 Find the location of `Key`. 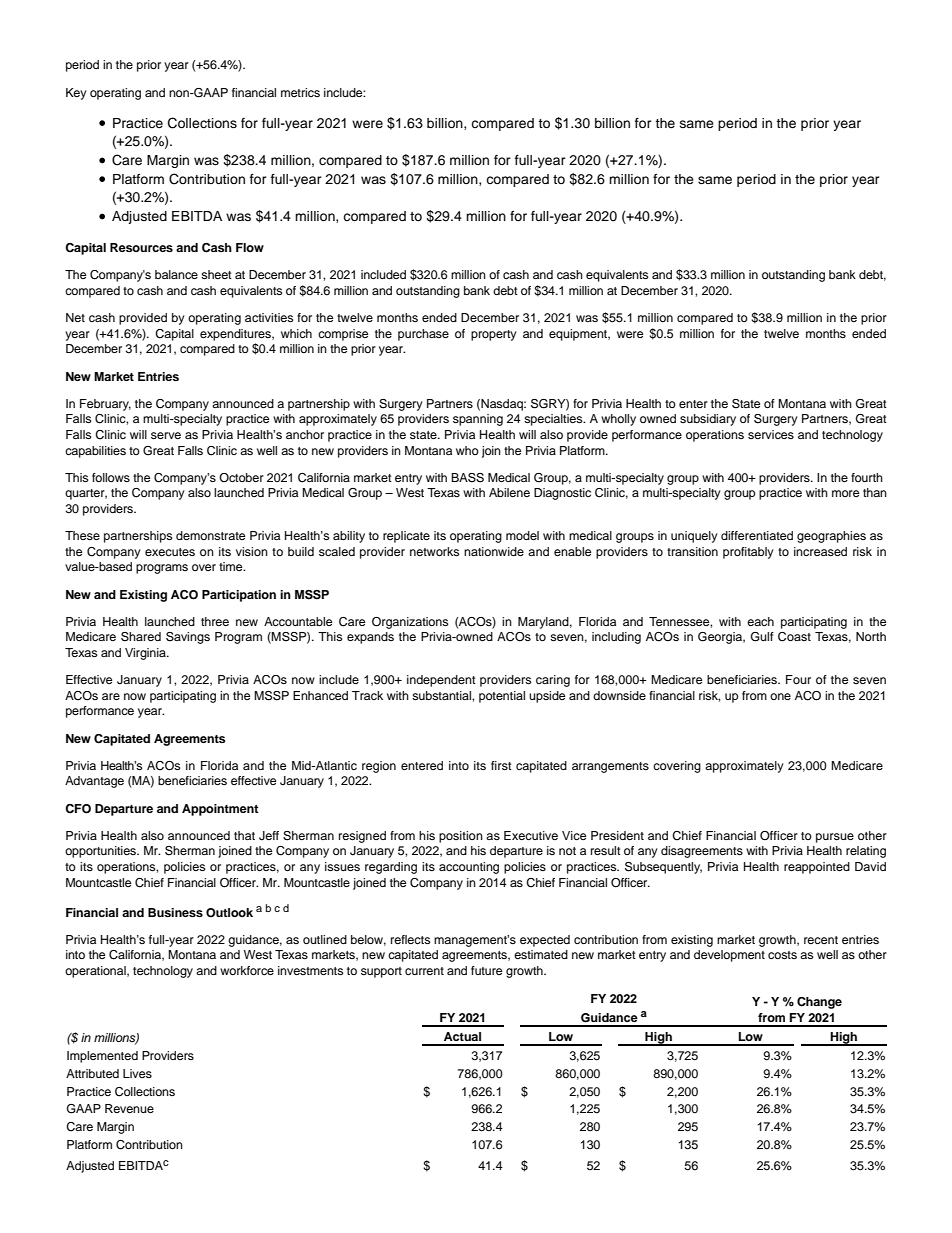

Key is located at coordinates (76, 94).
